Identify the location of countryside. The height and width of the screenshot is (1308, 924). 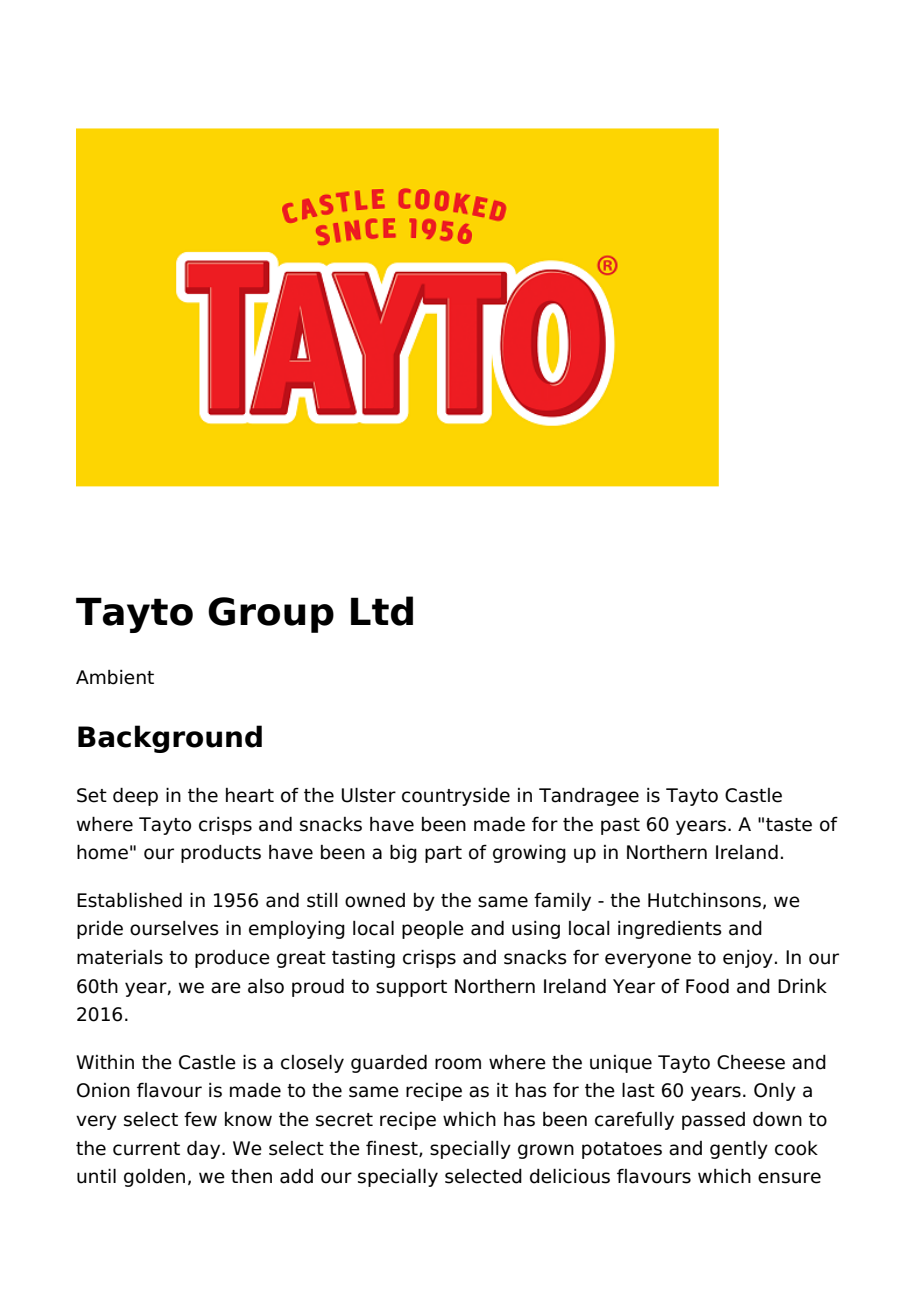
(456, 797).
